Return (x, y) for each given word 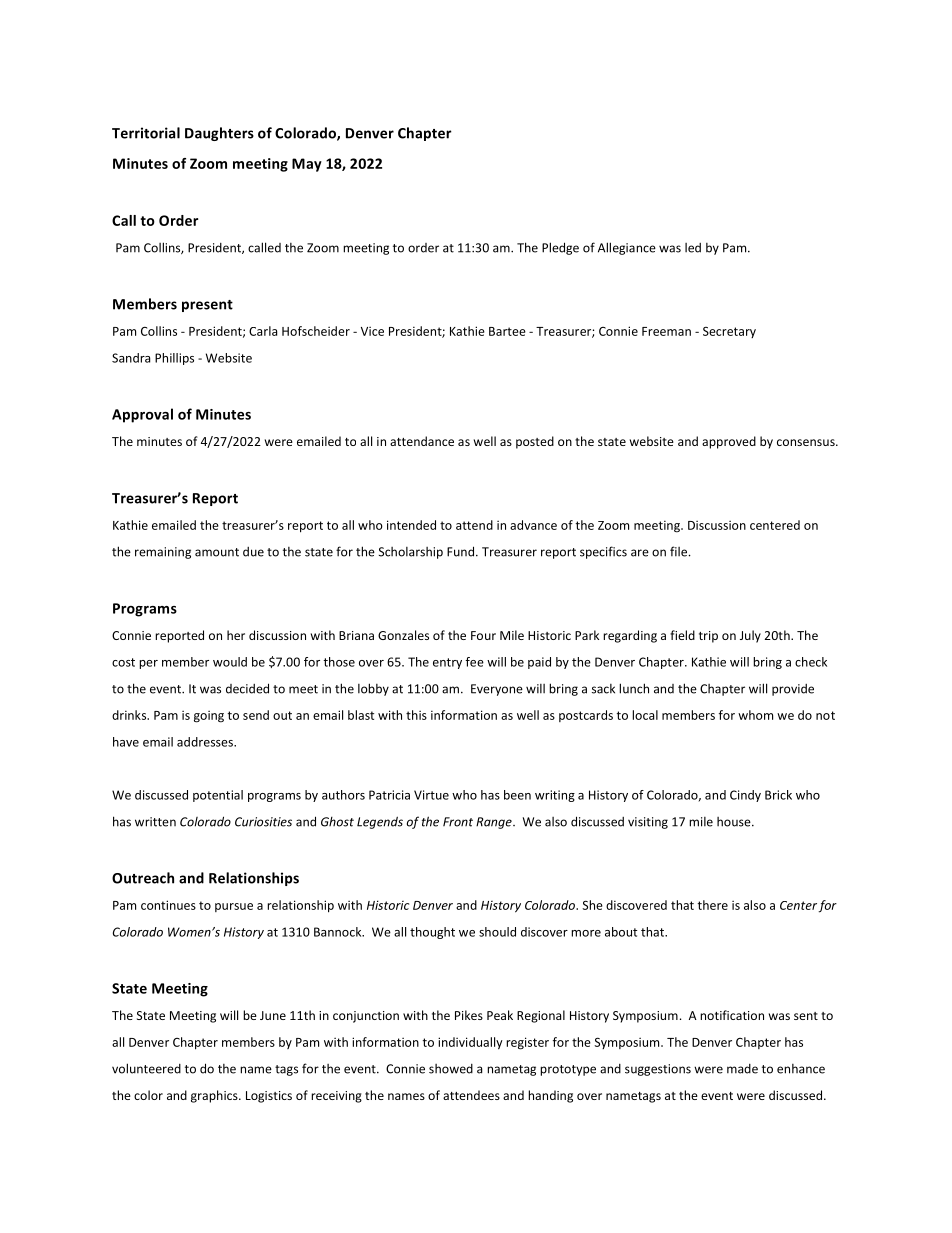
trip (708, 637)
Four (483, 635)
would (230, 662)
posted (535, 442)
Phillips (174, 359)
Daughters (219, 134)
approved (729, 442)
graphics (215, 1096)
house (735, 822)
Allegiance (627, 248)
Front (458, 822)
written (155, 822)
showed (451, 1069)
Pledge (560, 248)
